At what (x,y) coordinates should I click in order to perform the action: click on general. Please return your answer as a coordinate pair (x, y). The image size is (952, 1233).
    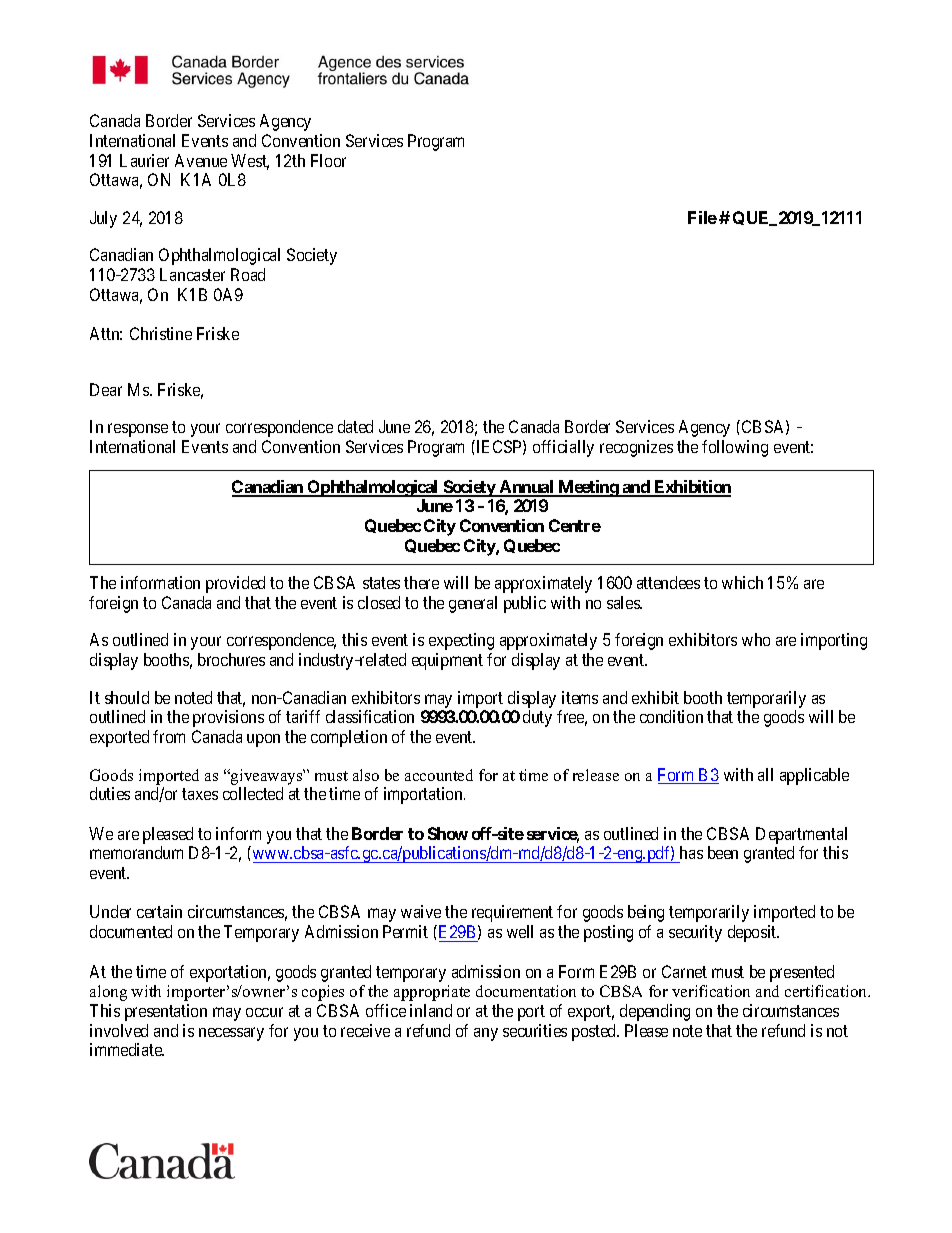
    Looking at the image, I should click on (473, 604).
